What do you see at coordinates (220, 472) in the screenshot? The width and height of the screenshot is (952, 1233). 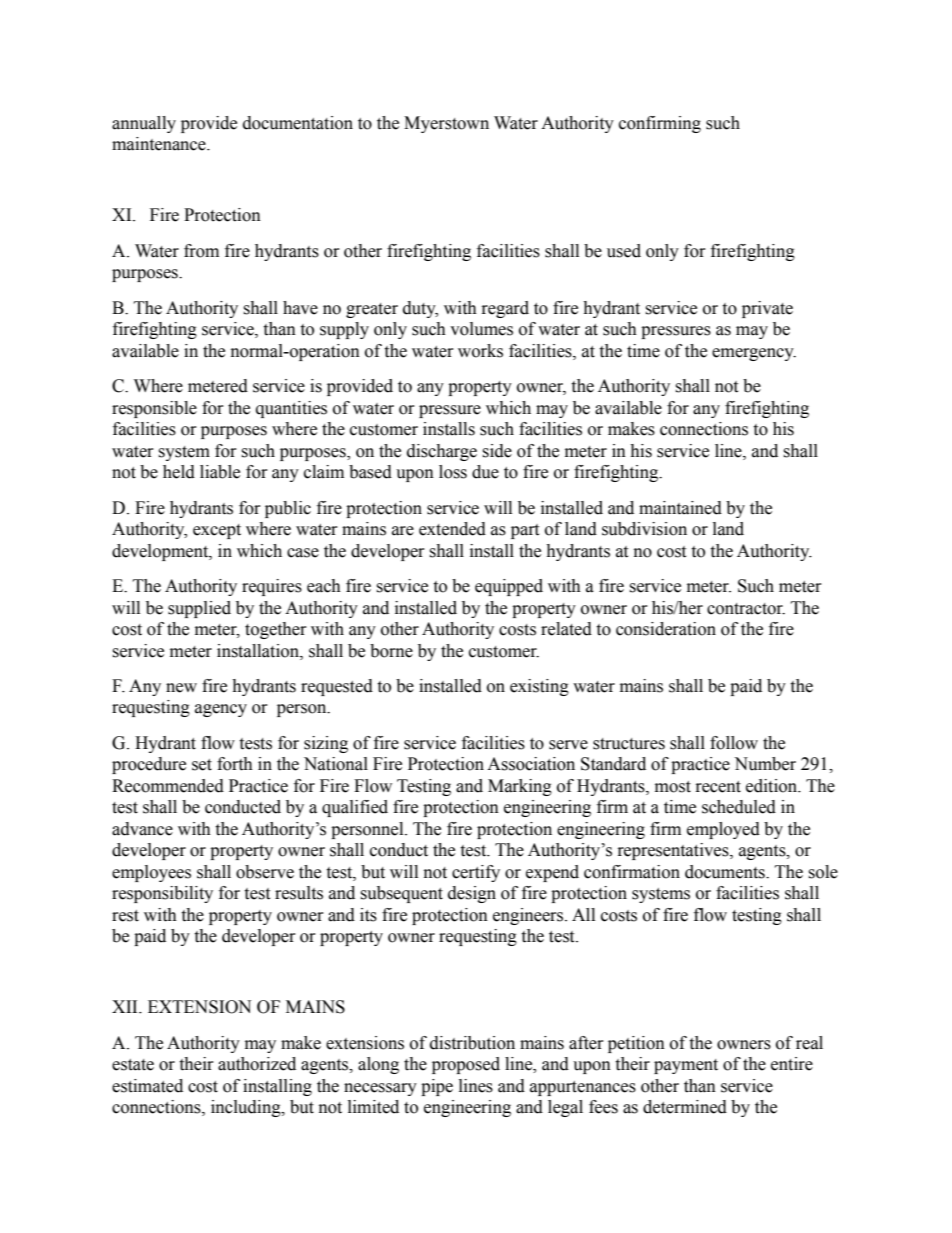 I see `liable` at bounding box center [220, 472].
